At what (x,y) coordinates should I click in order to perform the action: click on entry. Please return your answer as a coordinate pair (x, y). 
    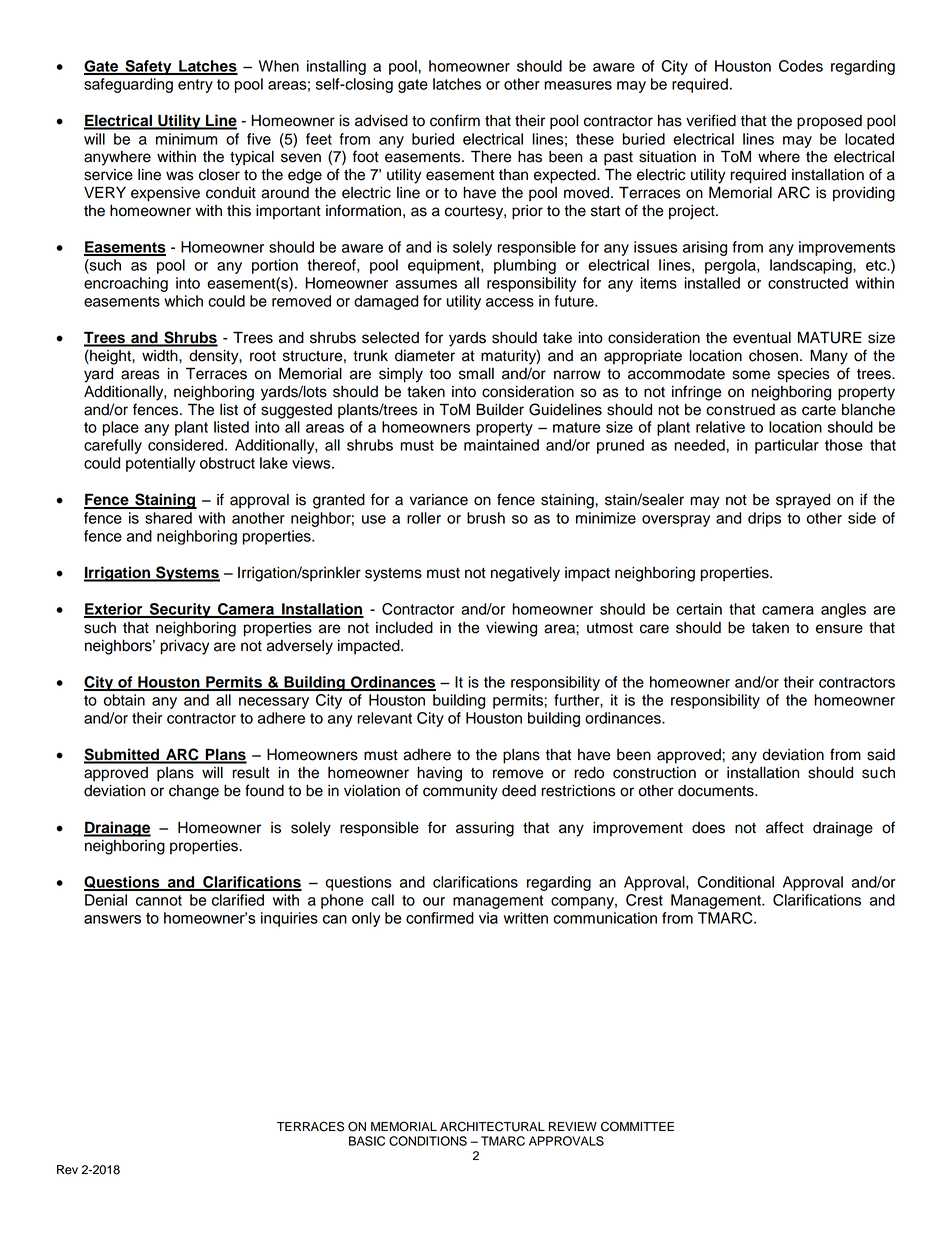
    Looking at the image, I should click on (195, 86).
